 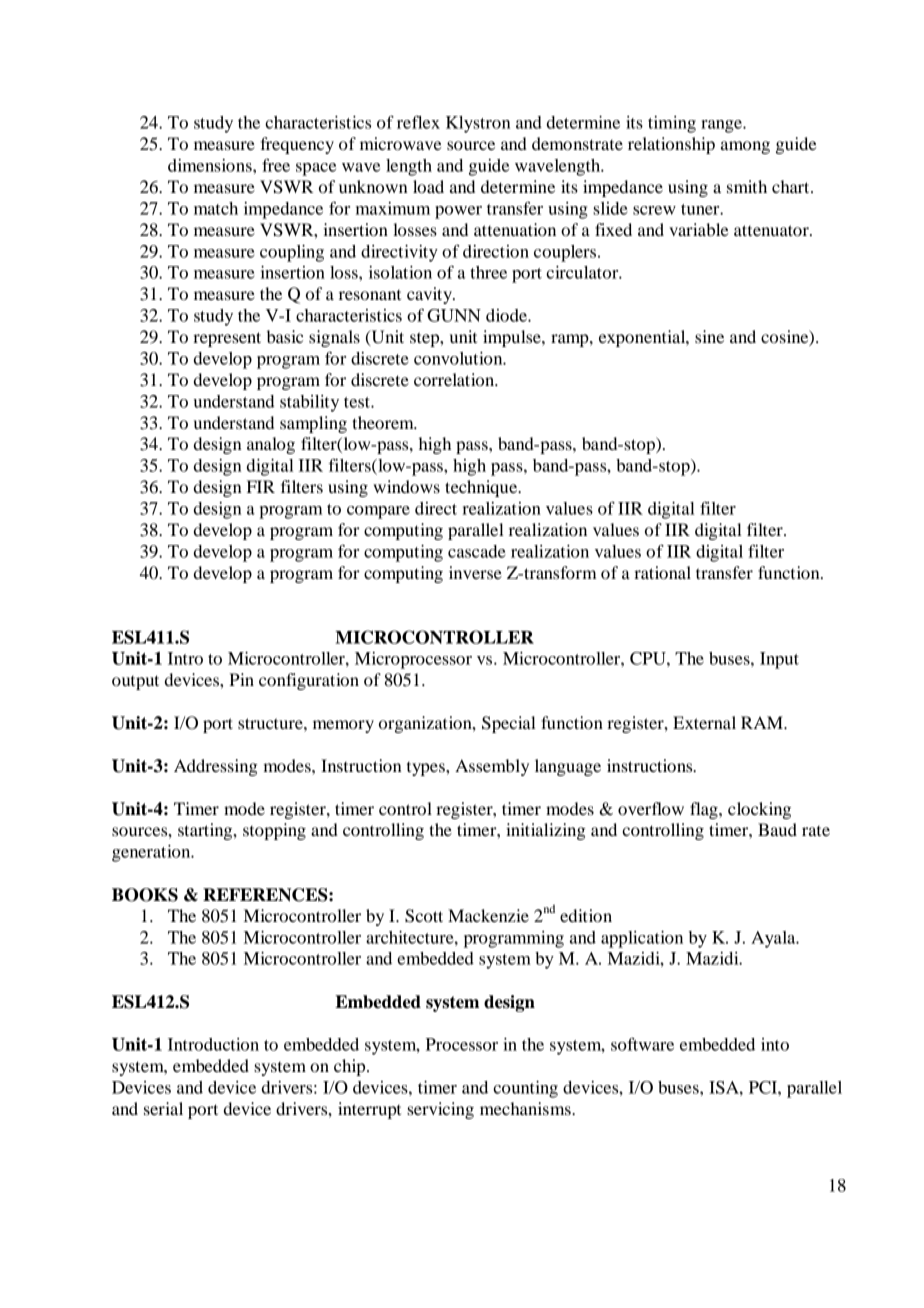 What do you see at coordinates (475, 572) in the screenshot?
I see `inverse` at bounding box center [475, 572].
